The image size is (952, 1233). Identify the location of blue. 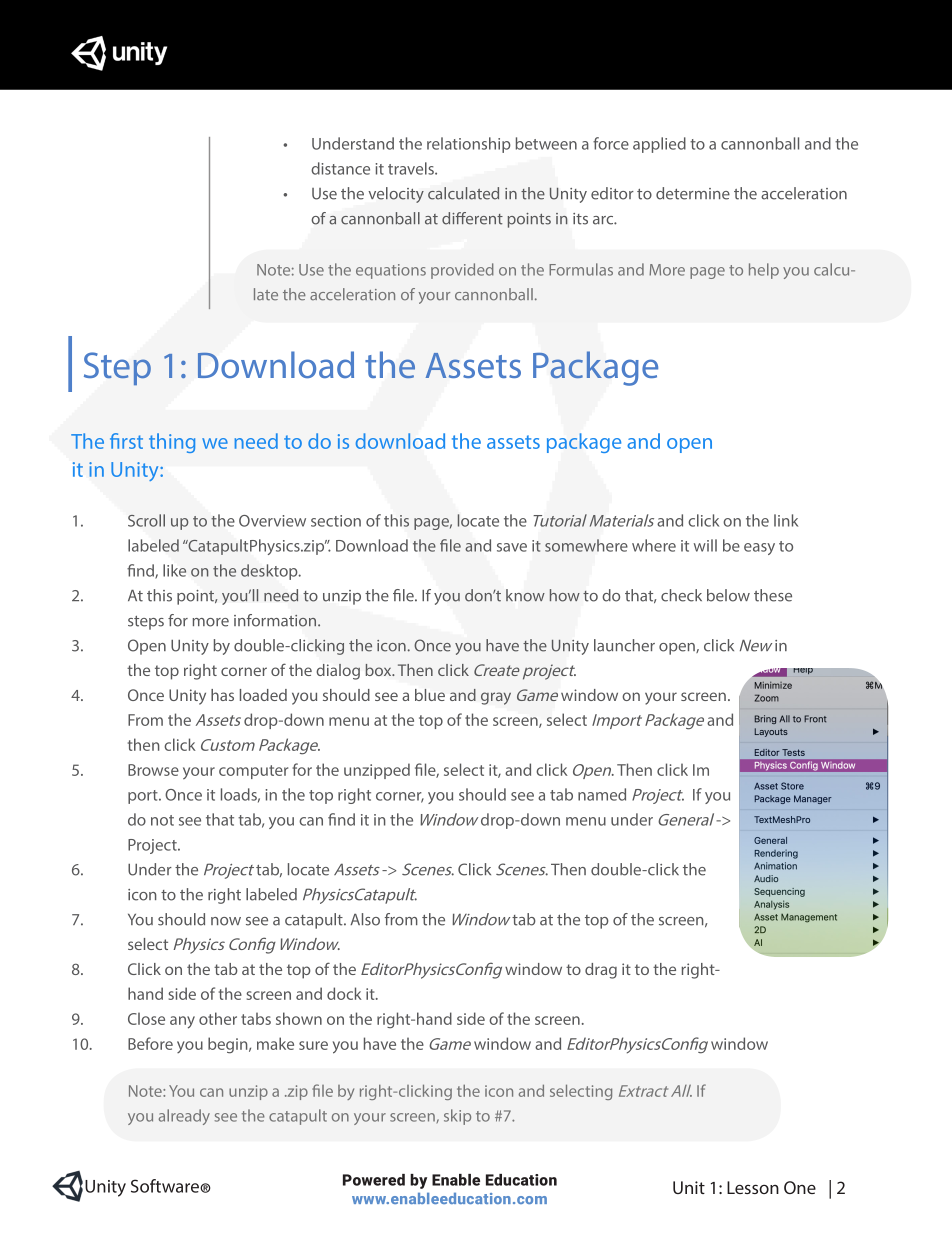
(430, 695).
